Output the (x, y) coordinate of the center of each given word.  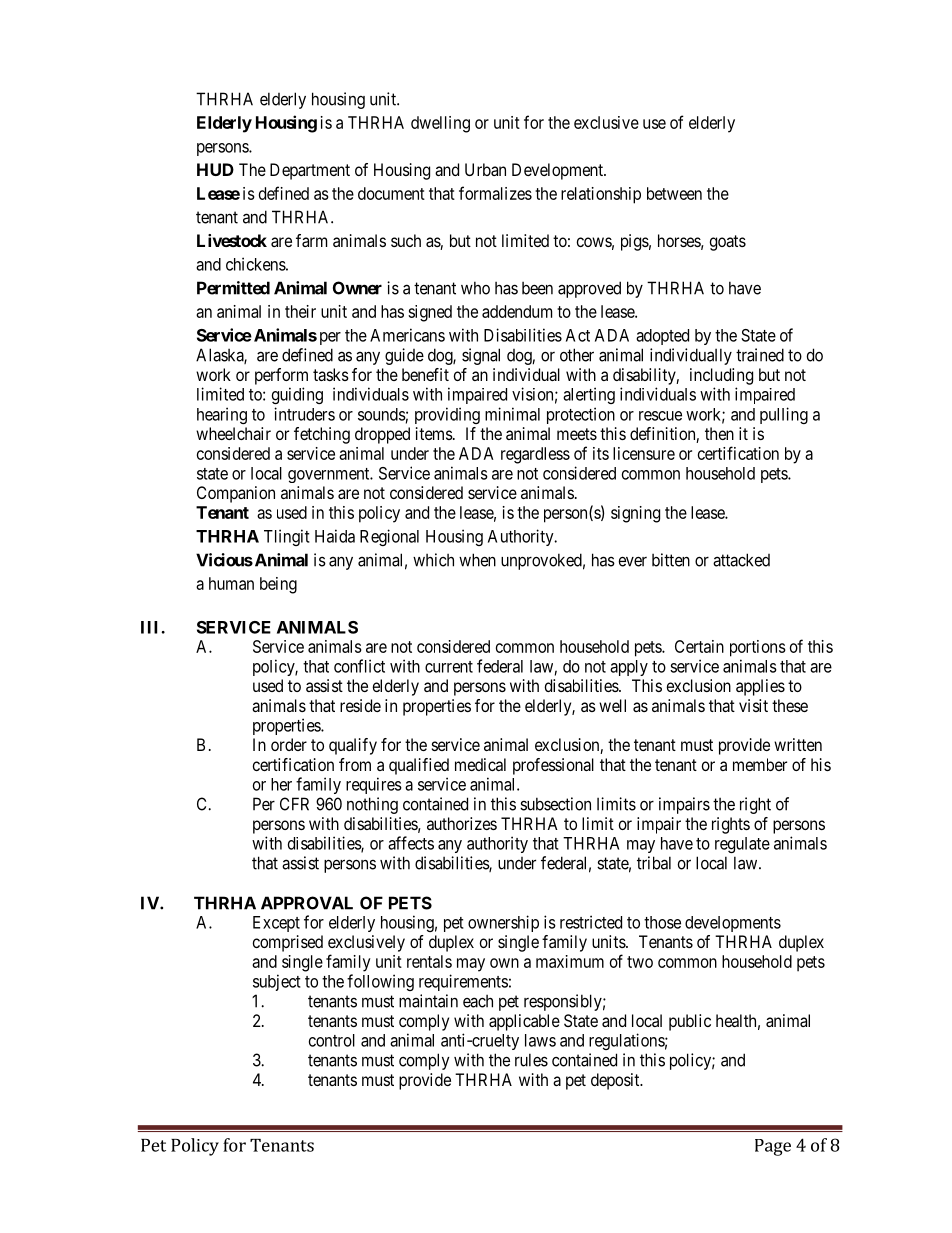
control (332, 1040)
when (477, 560)
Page (773, 1147)
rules (531, 1060)
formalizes (495, 193)
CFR (294, 804)
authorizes (462, 823)
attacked (741, 560)
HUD (215, 169)
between (674, 193)
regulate (742, 845)
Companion (236, 494)
